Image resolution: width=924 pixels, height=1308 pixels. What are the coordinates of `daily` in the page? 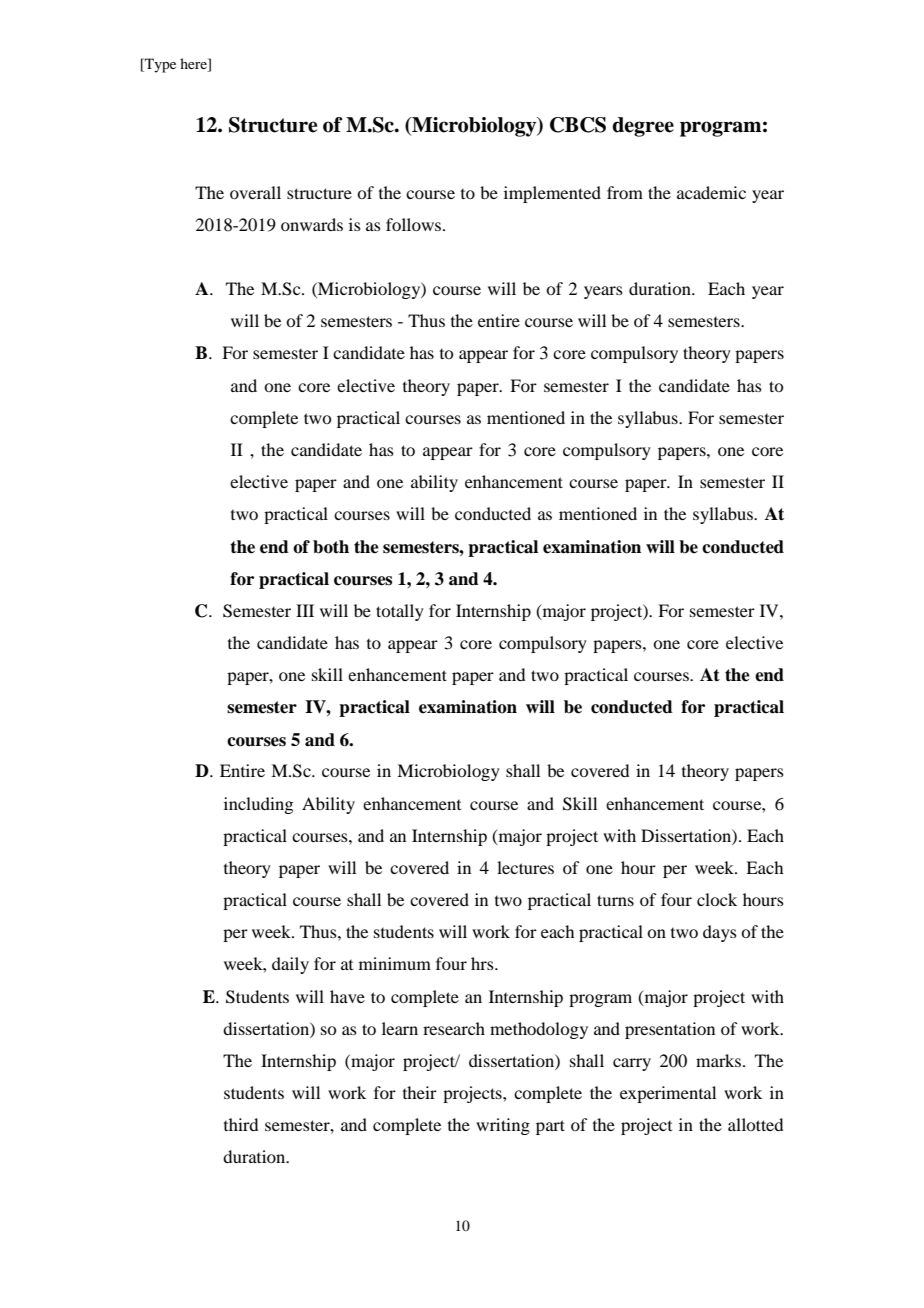 It's located at (290, 965).
